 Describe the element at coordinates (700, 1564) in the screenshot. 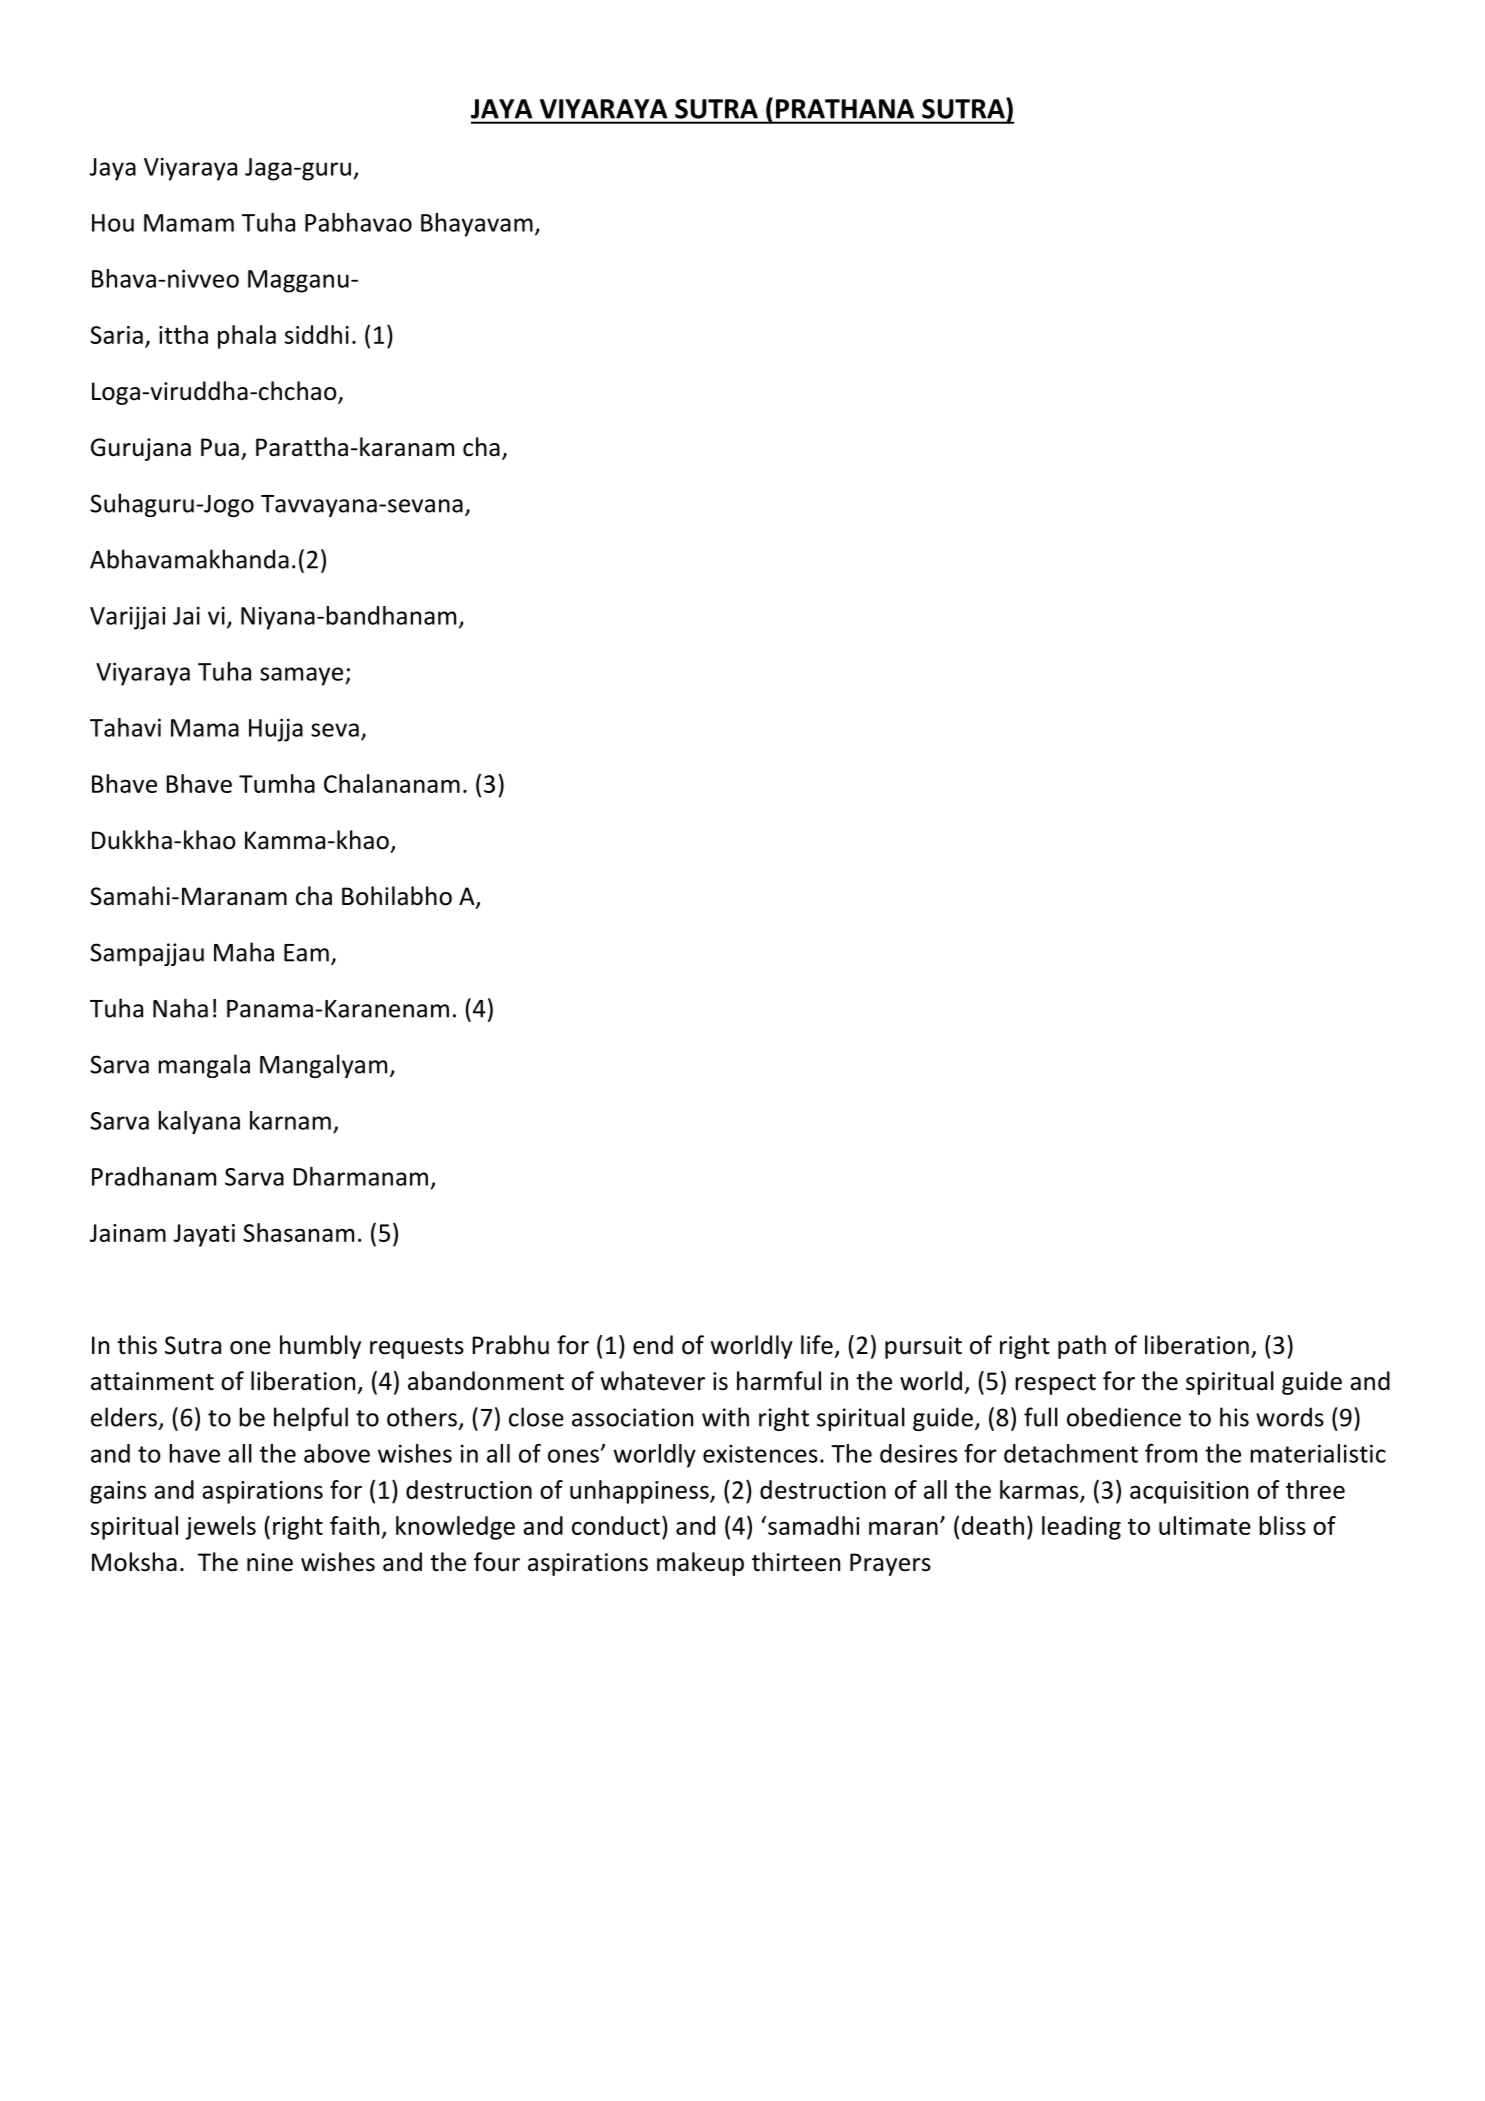

I see `makeup` at that location.
